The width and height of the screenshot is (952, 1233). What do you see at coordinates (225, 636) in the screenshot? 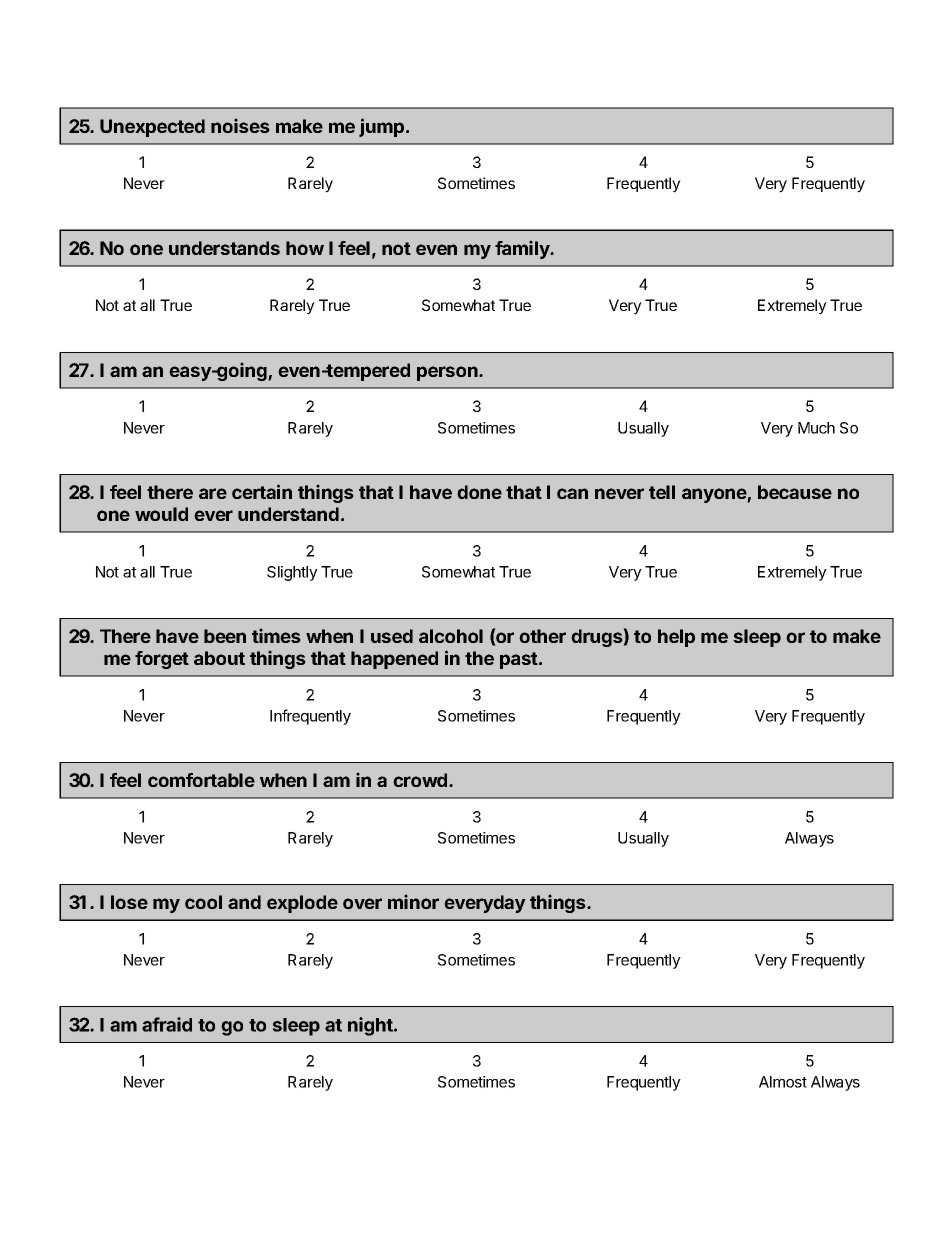
I see `been` at bounding box center [225, 636].
